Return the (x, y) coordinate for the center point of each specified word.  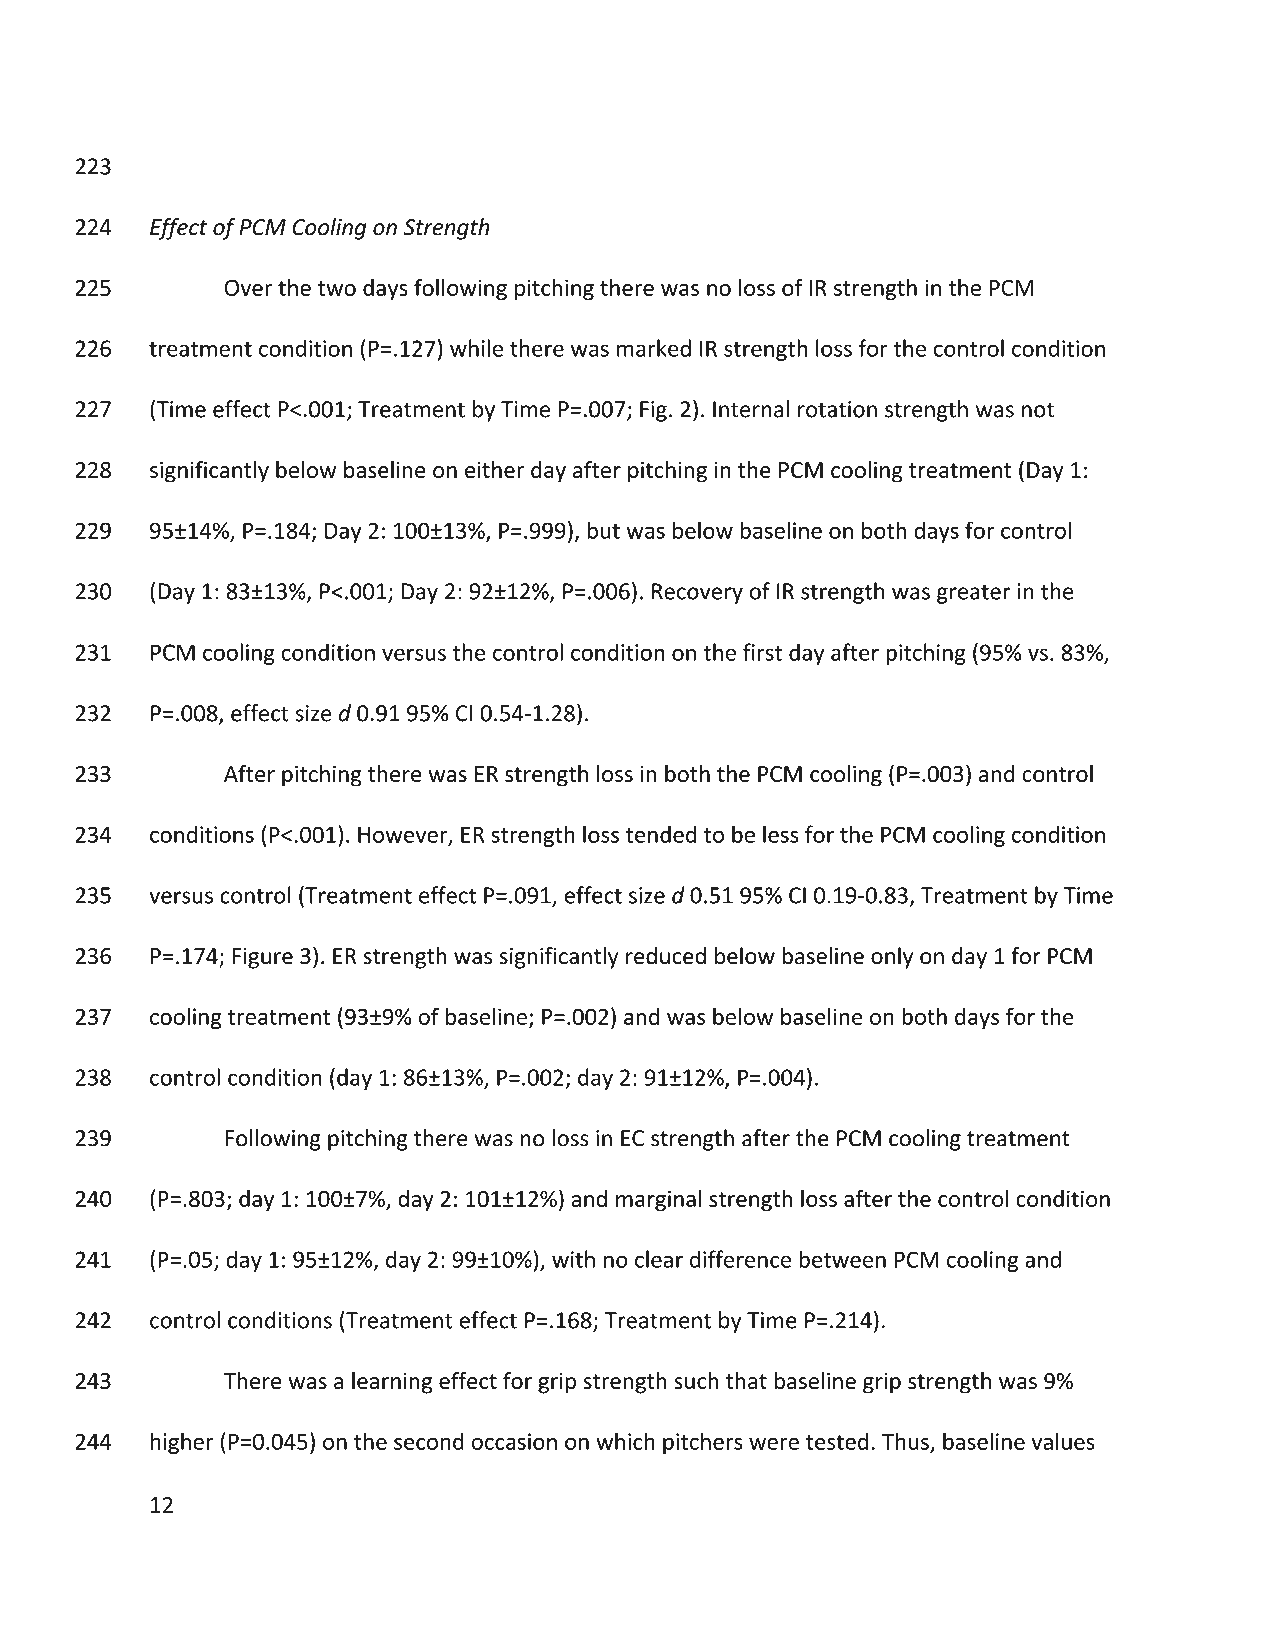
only (892, 958)
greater (973, 594)
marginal (658, 1201)
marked (654, 348)
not (1038, 410)
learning (392, 1383)
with (573, 1259)
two (337, 288)
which (625, 1441)
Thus (905, 1441)
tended (661, 834)
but (603, 530)
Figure (262, 958)
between (842, 1259)
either (494, 469)
